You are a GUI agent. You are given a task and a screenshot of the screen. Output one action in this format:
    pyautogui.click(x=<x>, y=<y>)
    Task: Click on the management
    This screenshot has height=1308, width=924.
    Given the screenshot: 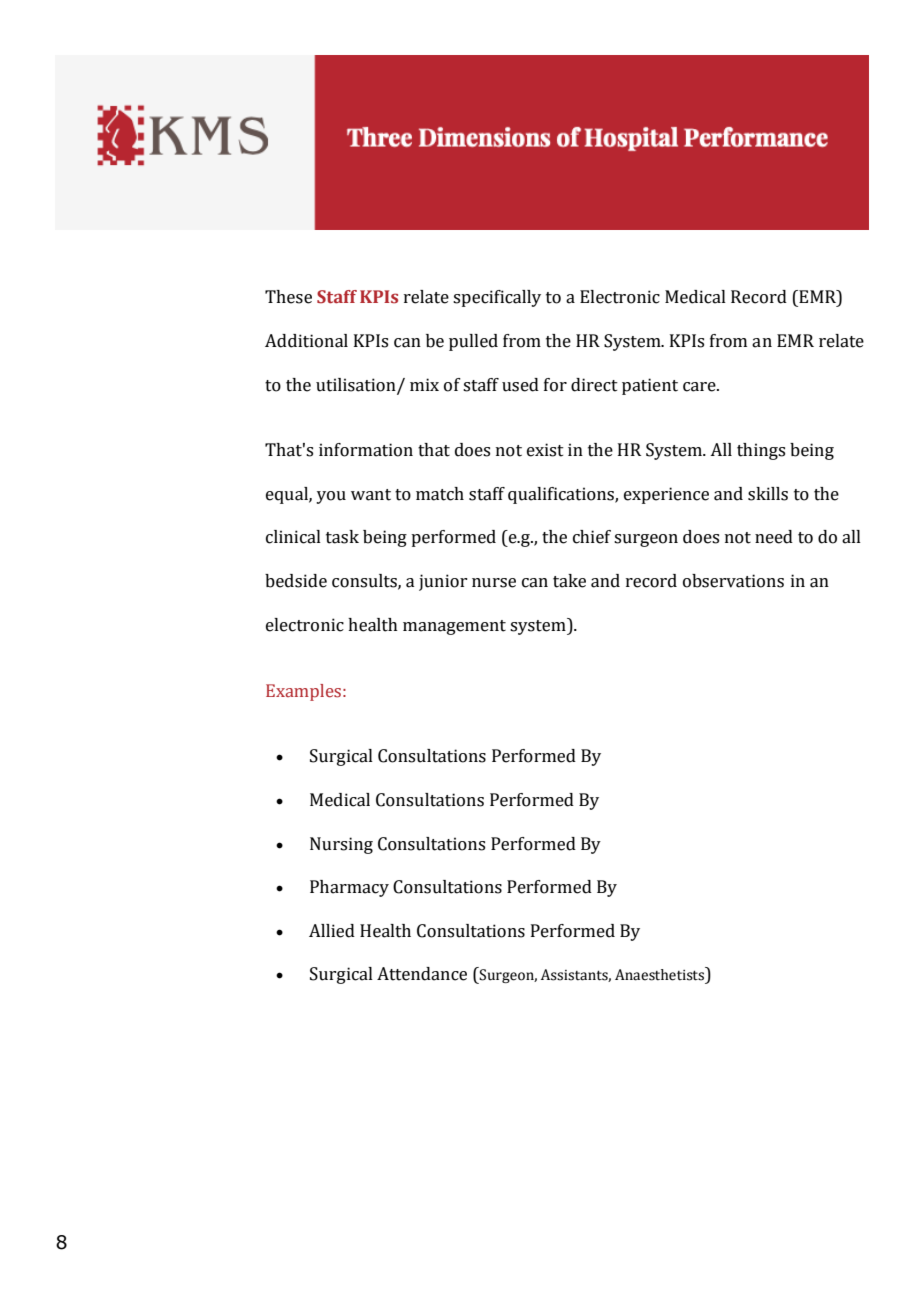 What is the action you would take?
    pyautogui.click(x=454, y=627)
